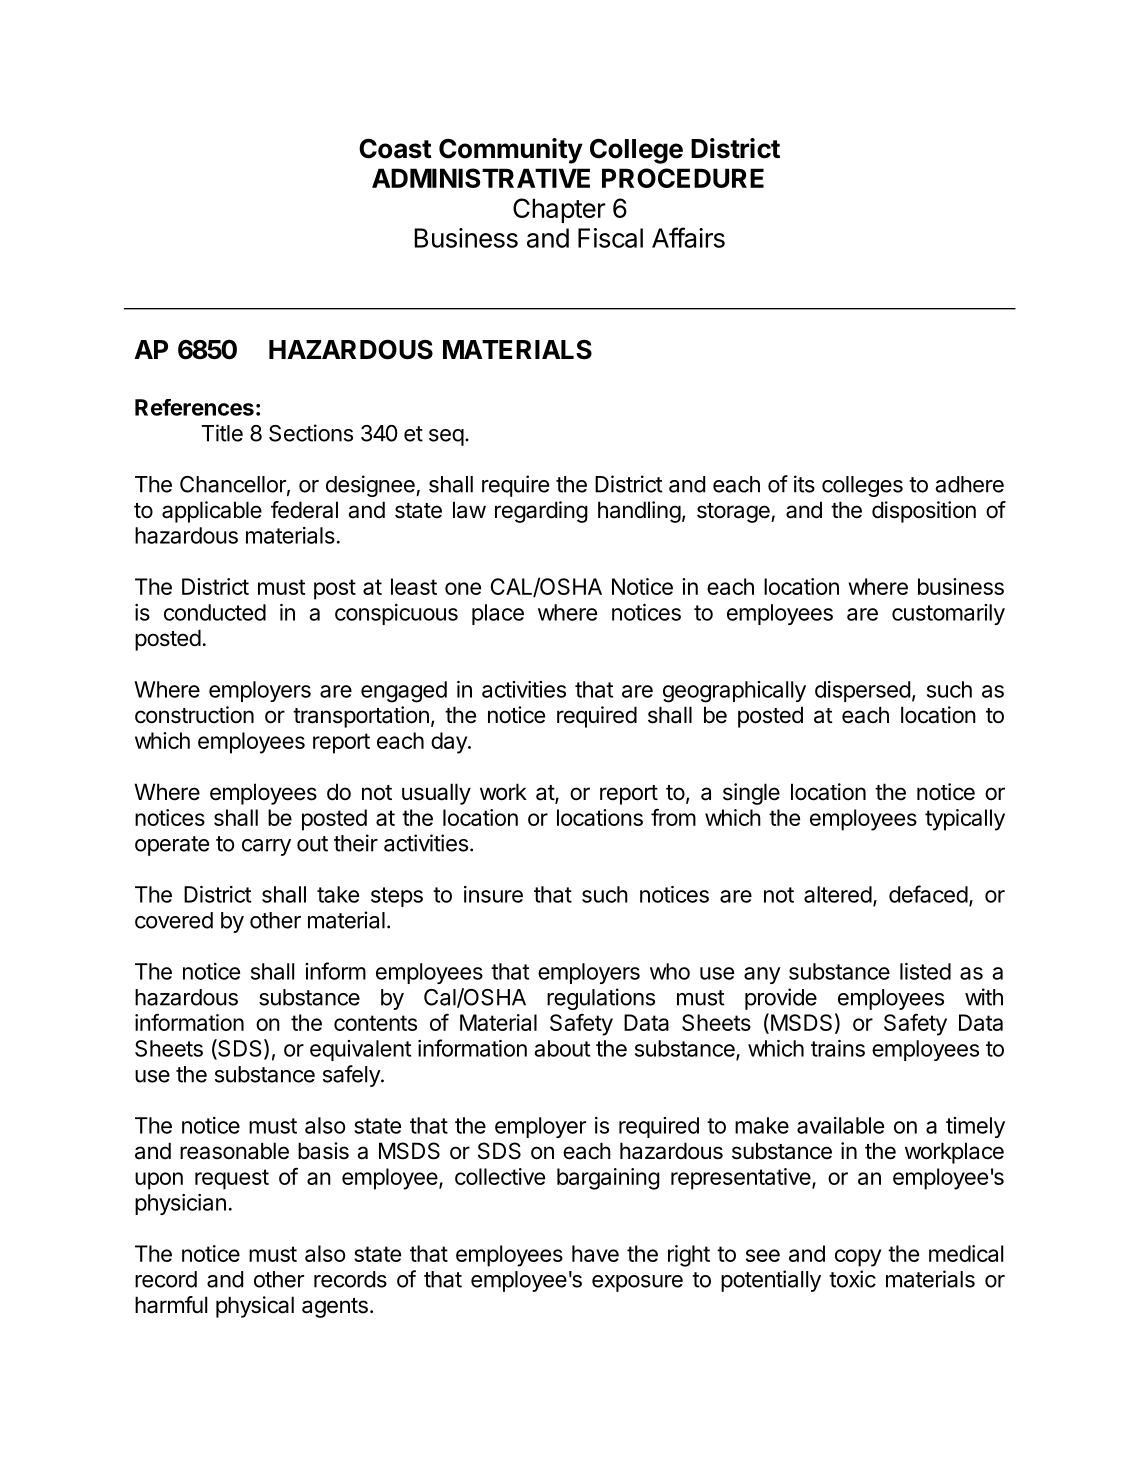 The height and width of the document is (1472, 1138). What do you see at coordinates (683, 178) in the document?
I see `PROCEDURE` at bounding box center [683, 178].
